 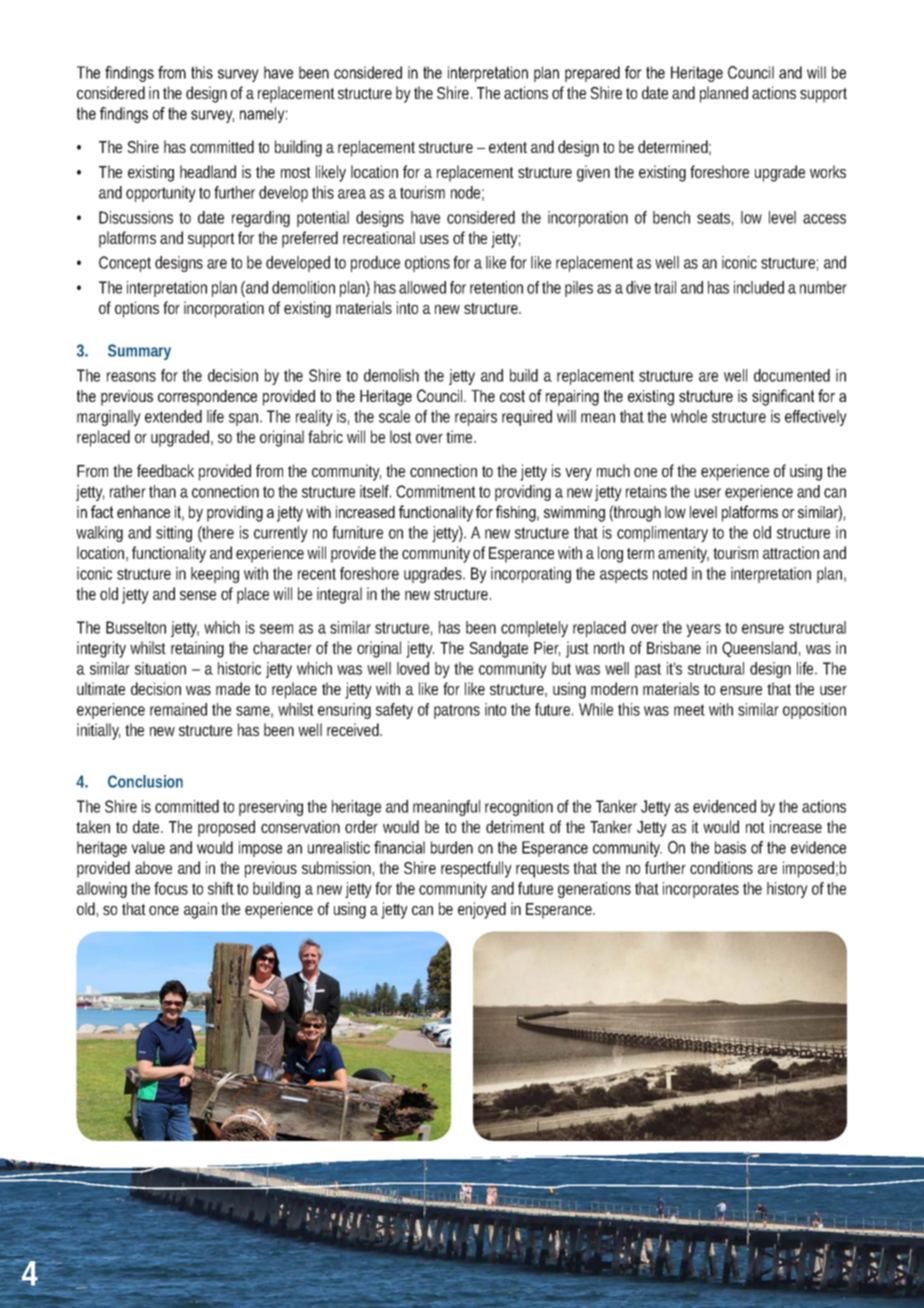 I want to click on focus, so click(x=171, y=888).
